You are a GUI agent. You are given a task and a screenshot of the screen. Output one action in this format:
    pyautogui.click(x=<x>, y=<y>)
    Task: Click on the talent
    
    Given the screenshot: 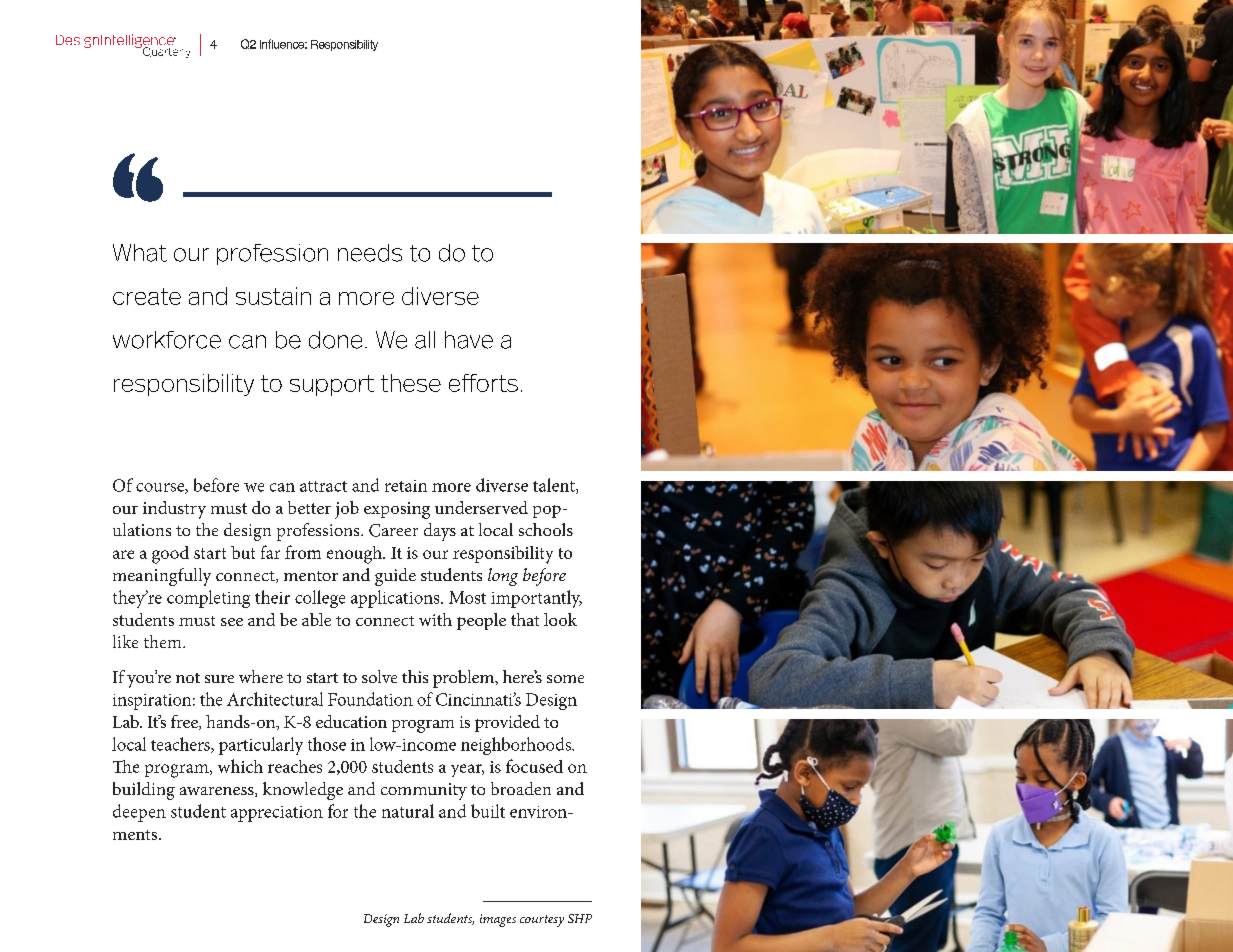 What is the action you would take?
    pyautogui.click(x=555, y=486)
